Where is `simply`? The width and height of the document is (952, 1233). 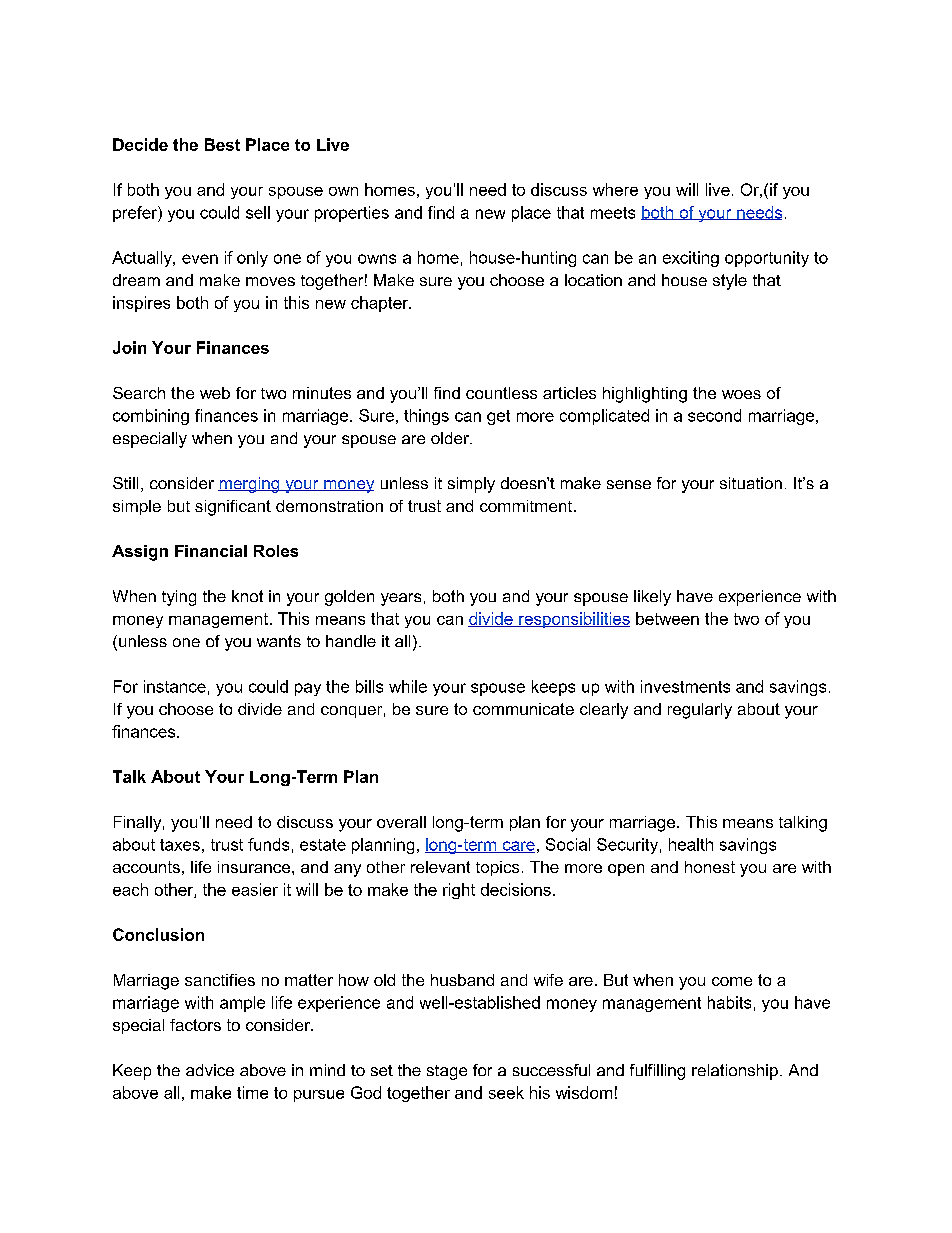
simply is located at coordinates (471, 485).
